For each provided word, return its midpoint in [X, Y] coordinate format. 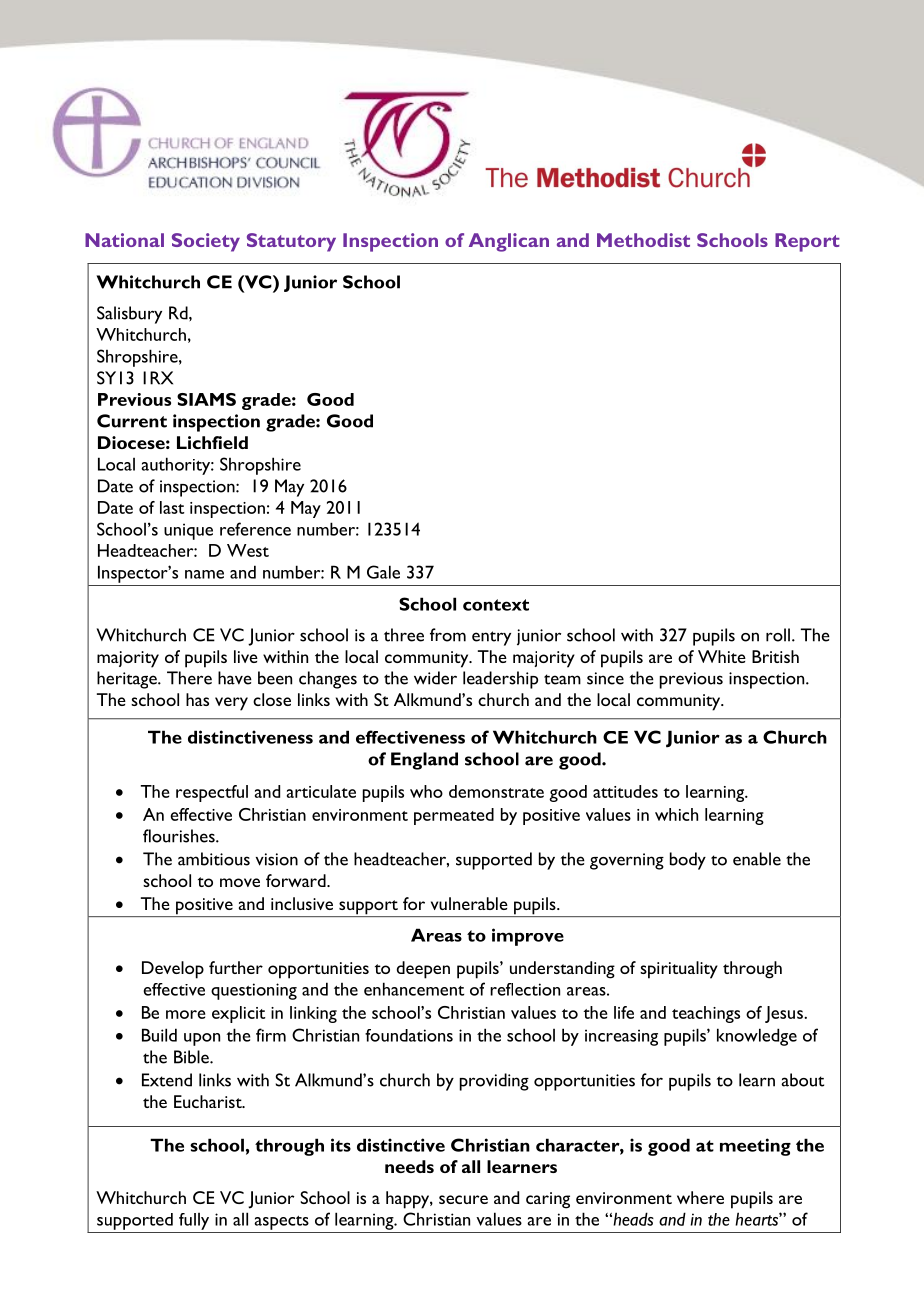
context [496, 605]
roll [778, 635]
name [204, 574]
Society [206, 242]
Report [807, 242]
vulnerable [469, 903]
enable [757, 859]
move [240, 882]
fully [194, 1221]
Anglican [509, 242]
